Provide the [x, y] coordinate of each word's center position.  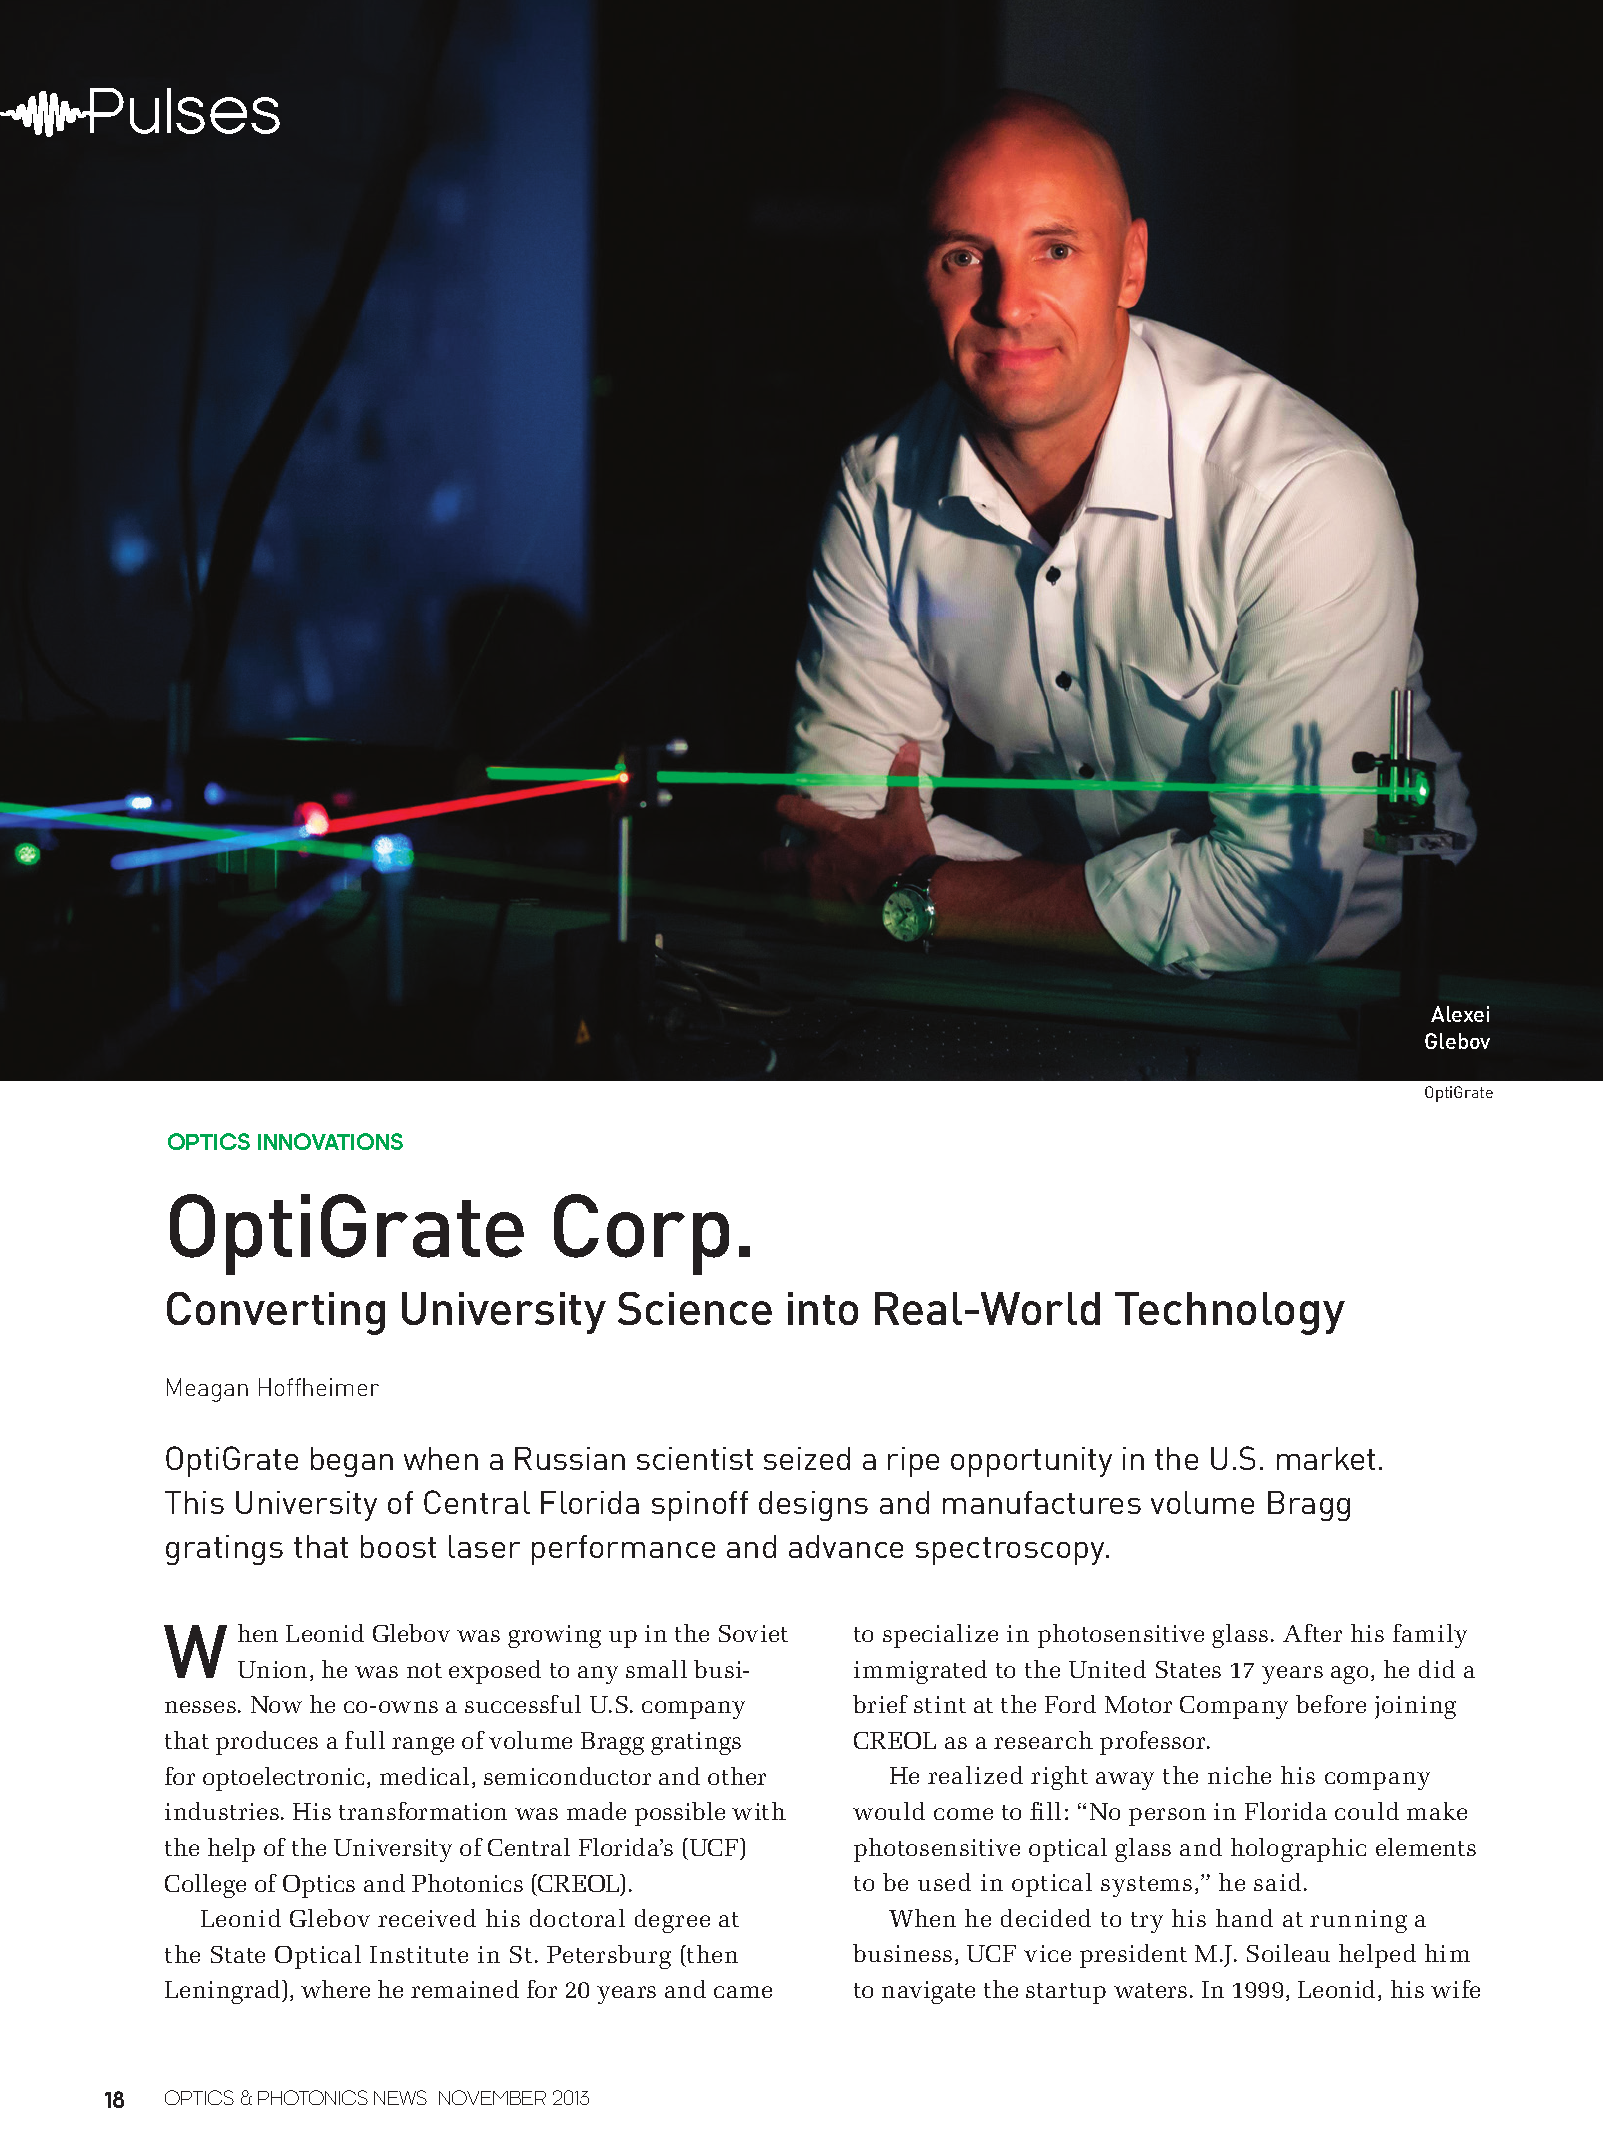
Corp [641, 1234]
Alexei [1460, 1014]
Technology [1230, 1313]
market [1326, 1458]
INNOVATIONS [330, 1141]
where [335, 1989]
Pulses [184, 111]
